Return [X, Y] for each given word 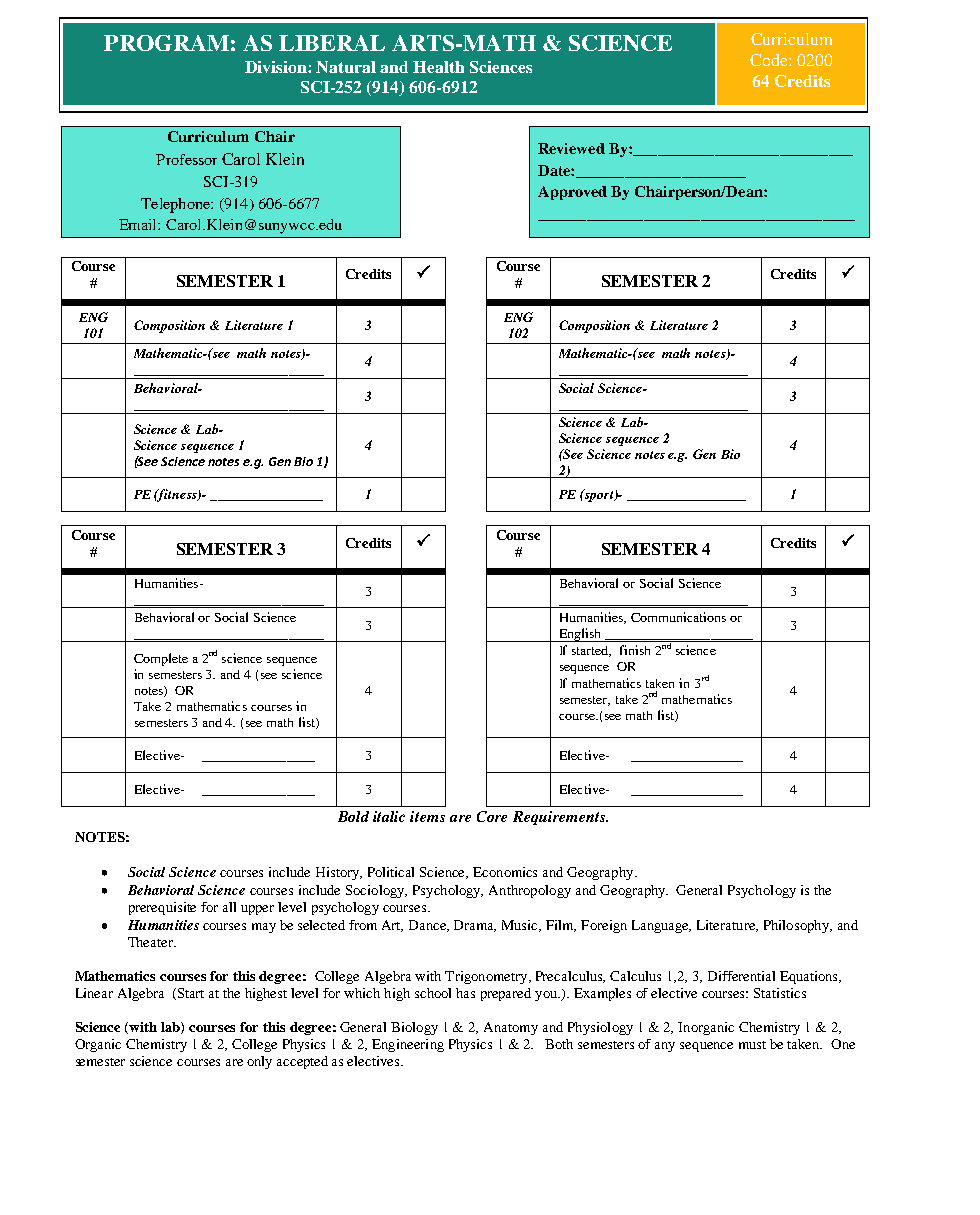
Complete [161, 659]
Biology [414, 1028]
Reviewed [571, 148]
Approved [572, 193]
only [259, 1062]
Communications [678, 617]
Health [438, 67]
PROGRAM [166, 43]
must [752, 1045]
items [427, 816]
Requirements [560, 818]
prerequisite [162, 908]
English [580, 635]
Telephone [176, 205]
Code [770, 60]
